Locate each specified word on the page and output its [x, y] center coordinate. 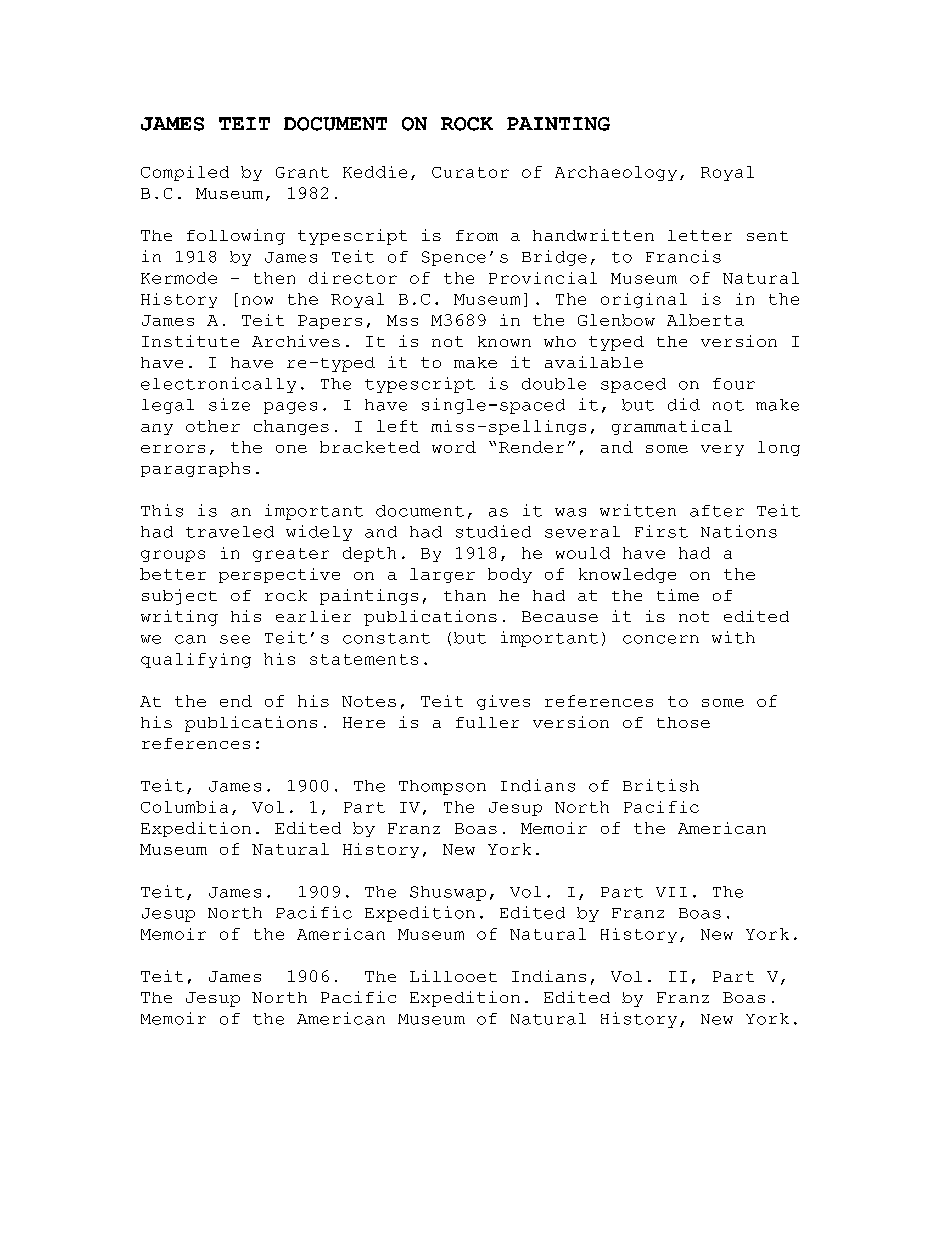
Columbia [184, 807]
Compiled [185, 173]
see [235, 639]
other [213, 426]
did [684, 404]
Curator [470, 172]
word [454, 447]
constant [386, 638]
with [733, 637]
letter [700, 235]
